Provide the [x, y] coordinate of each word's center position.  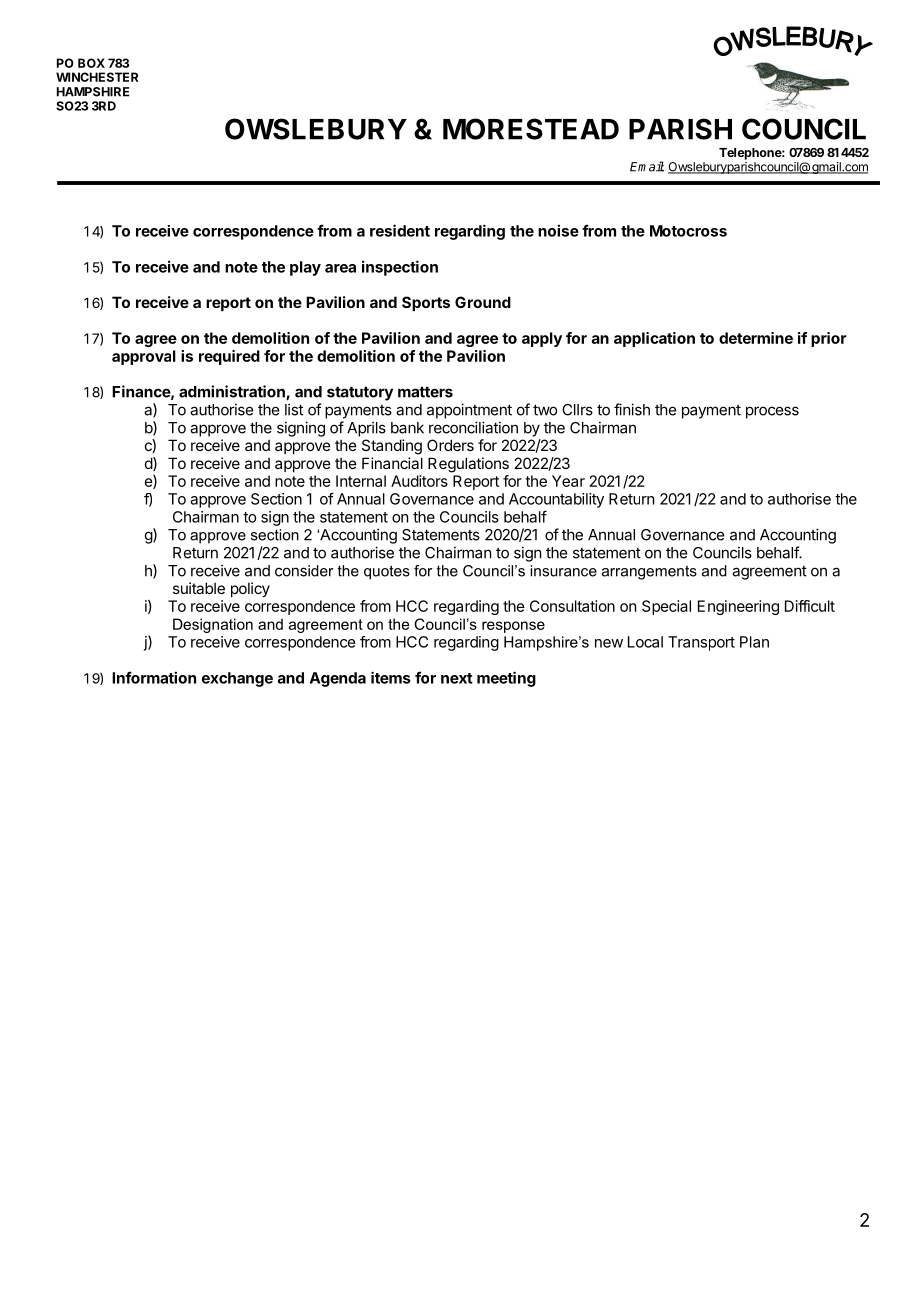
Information [154, 677]
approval [144, 357]
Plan [754, 642]
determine [756, 338]
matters [425, 392]
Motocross [688, 231]
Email [647, 166]
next [457, 678]
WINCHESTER [97, 77]
